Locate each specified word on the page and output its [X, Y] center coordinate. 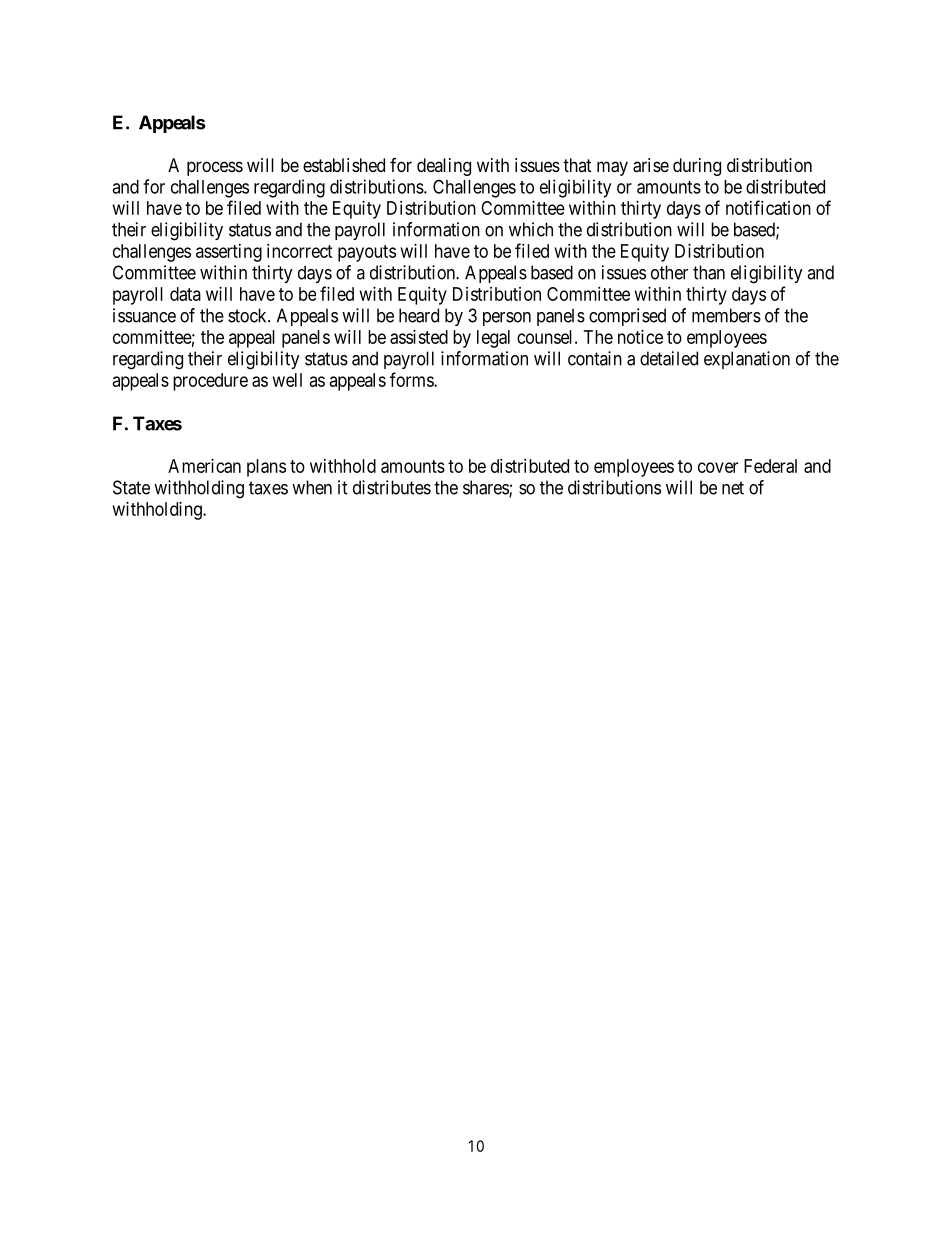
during [697, 167]
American [204, 466]
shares [486, 488]
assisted [419, 337]
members [726, 315]
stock [248, 315]
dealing [444, 167]
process [215, 168]
